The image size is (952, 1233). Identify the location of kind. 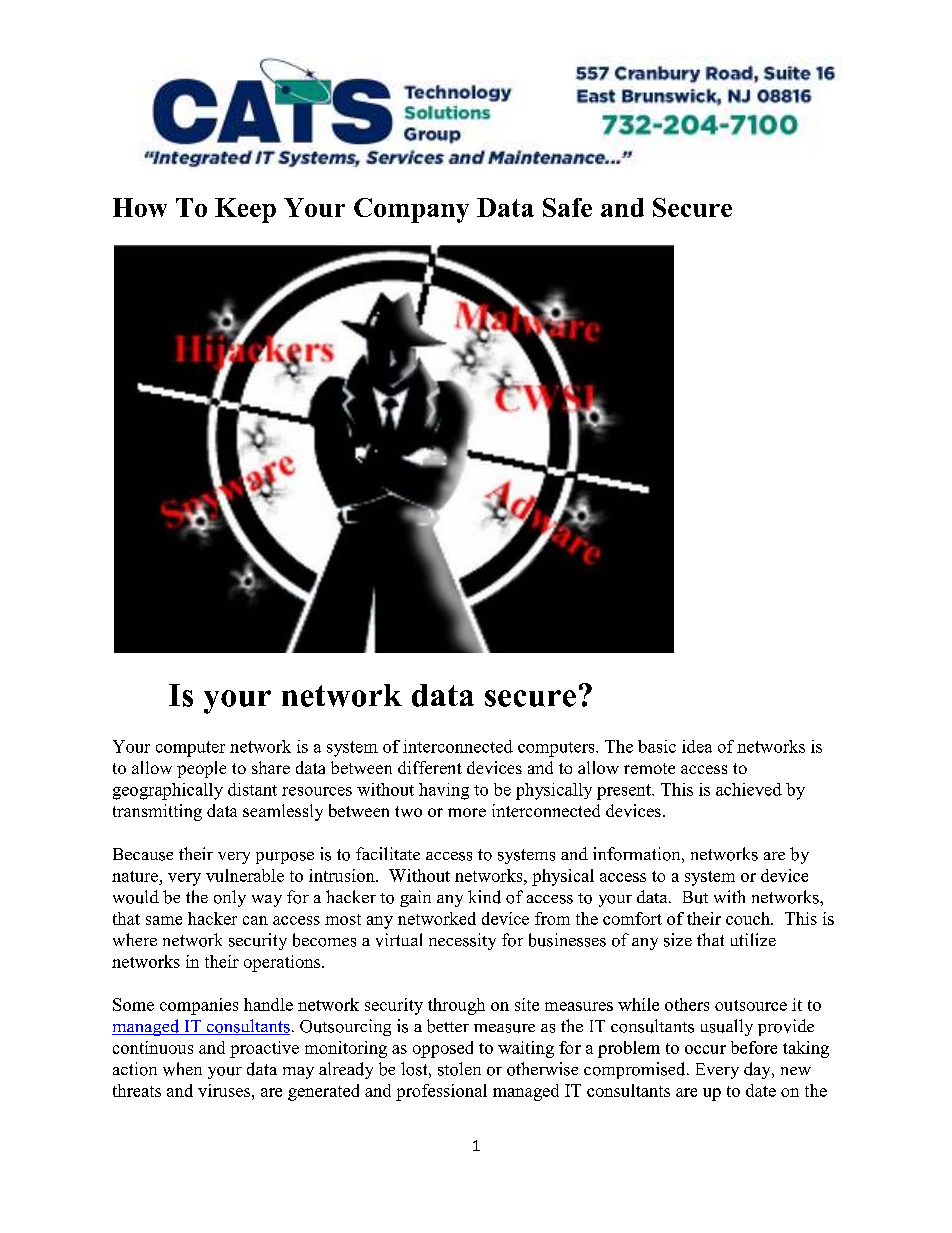
(484, 897).
